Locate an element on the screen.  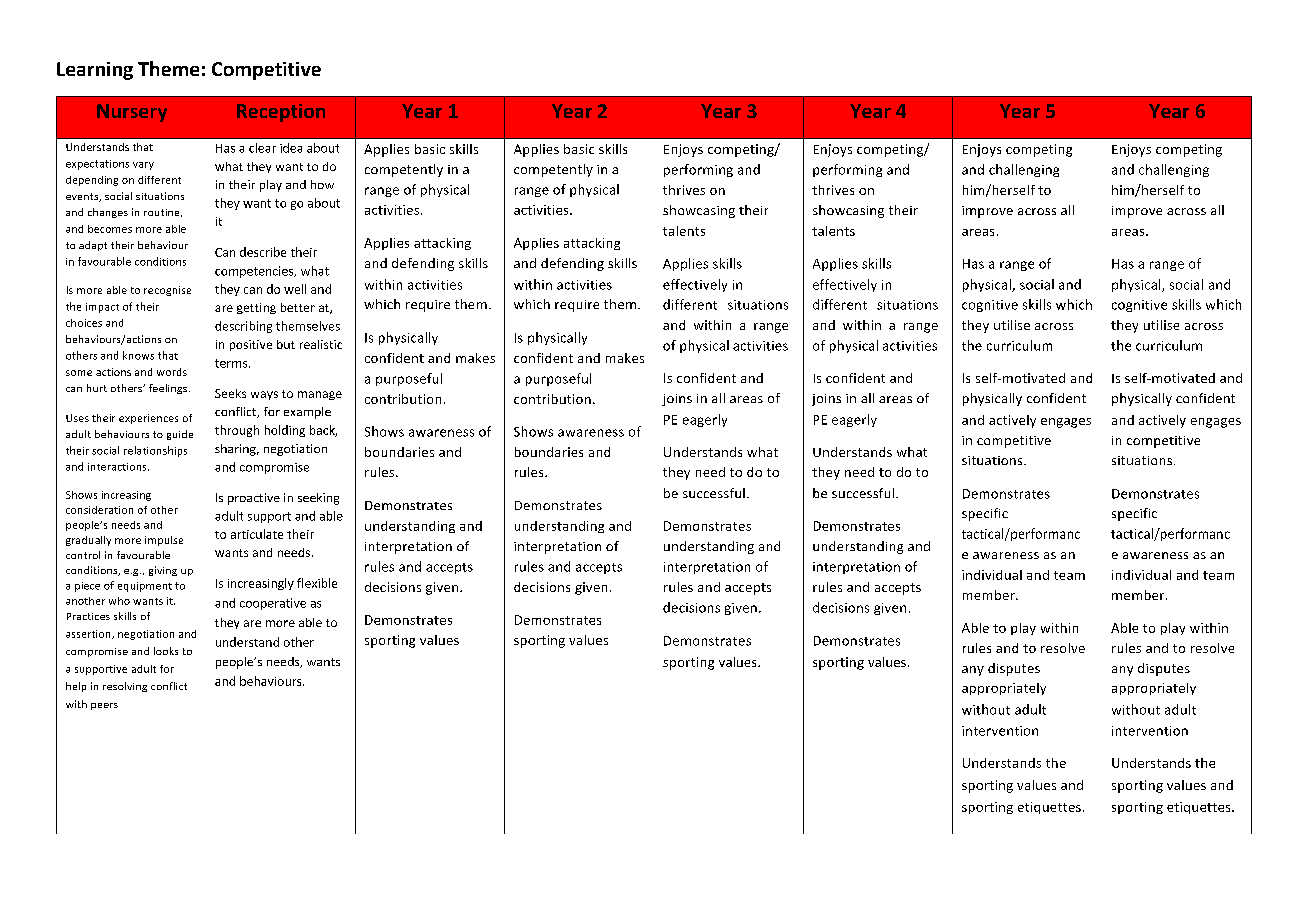
Reception is located at coordinates (281, 113).
